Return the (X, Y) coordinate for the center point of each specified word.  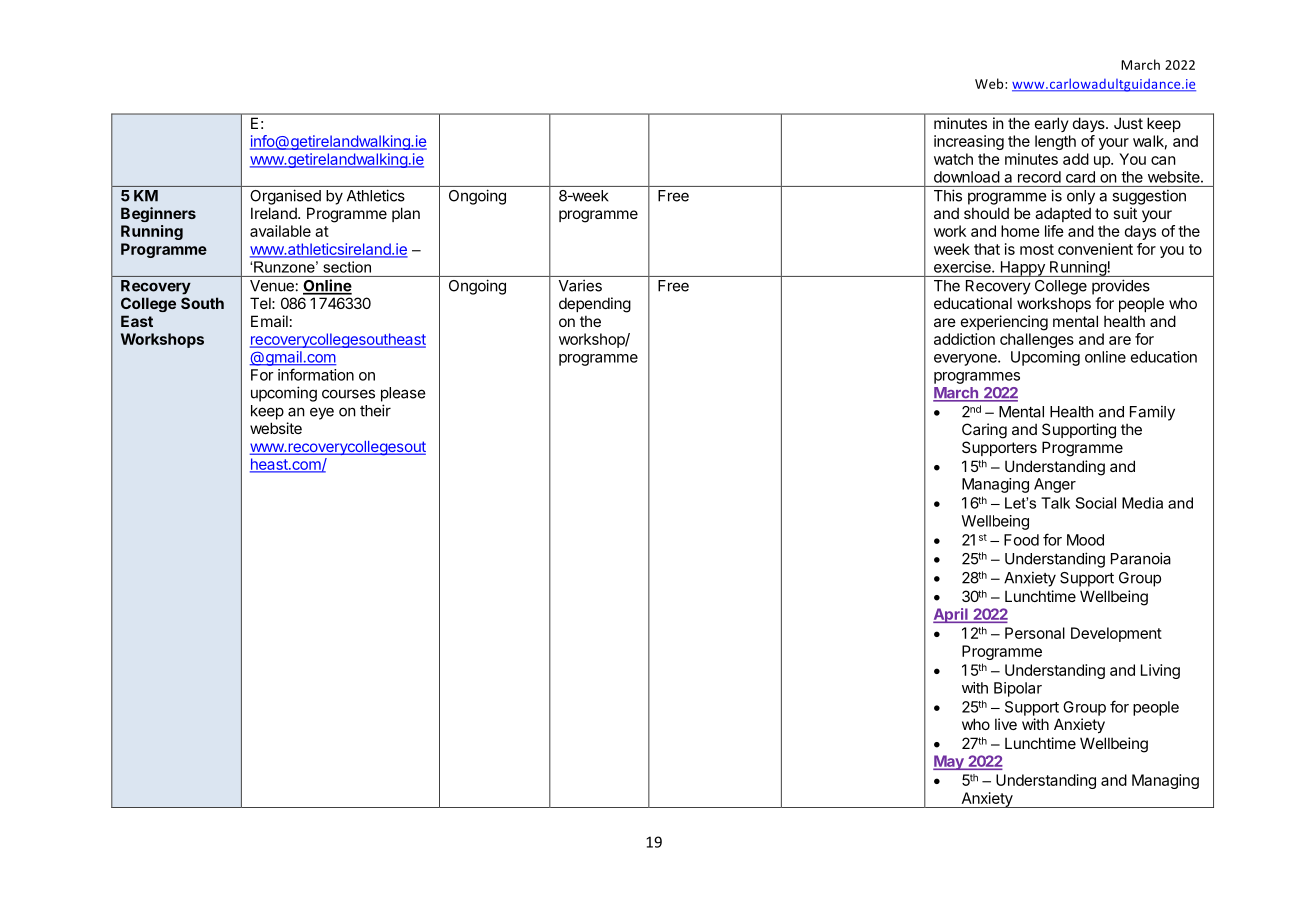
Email (269, 321)
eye (322, 413)
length (1055, 142)
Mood (1085, 540)
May (949, 762)
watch (953, 159)
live (1006, 724)
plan (406, 214)
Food (1021, 540)
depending (595, 305)
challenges (1037, 340)
